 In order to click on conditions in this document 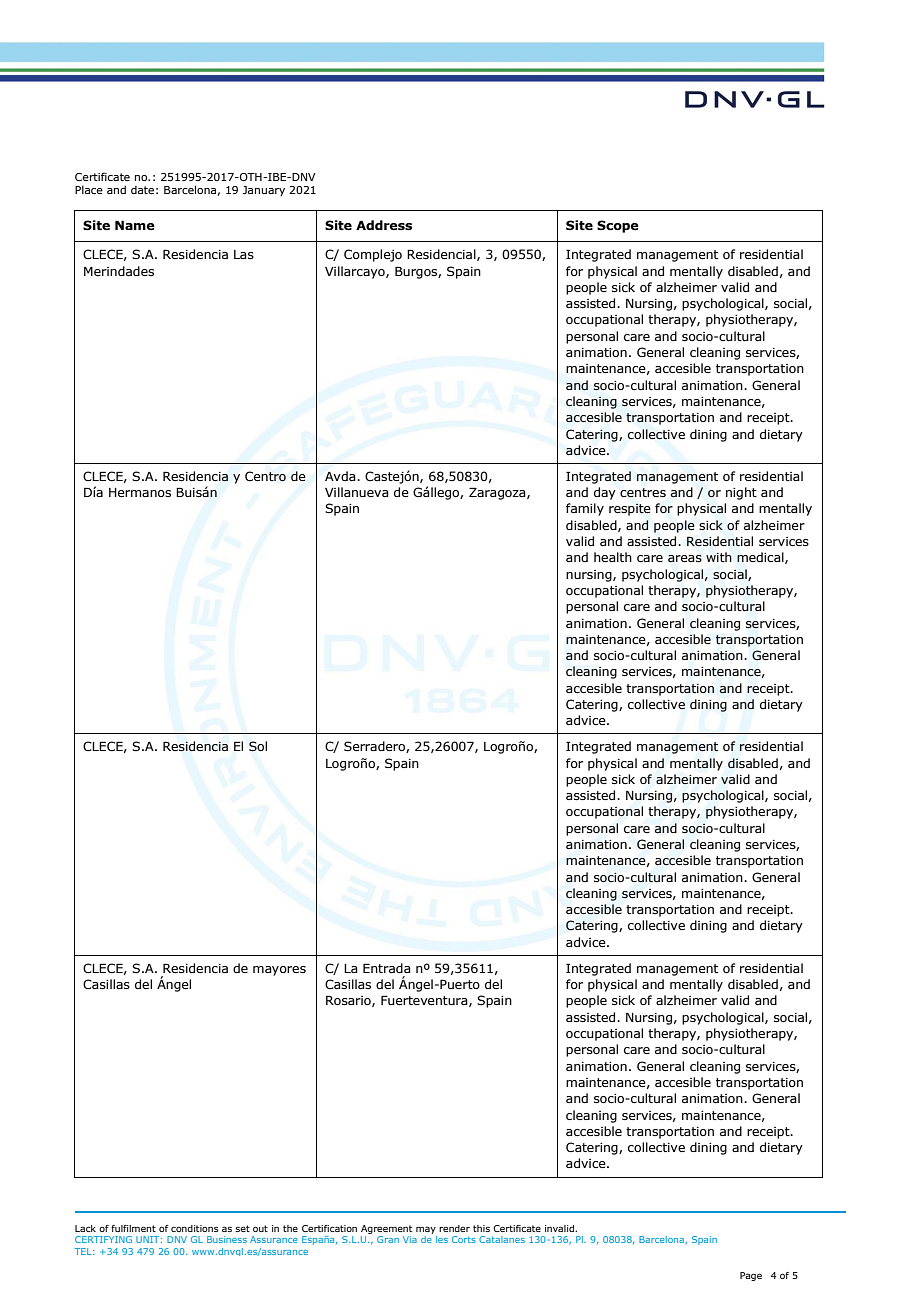, I will do `click(195, 1228)`.
